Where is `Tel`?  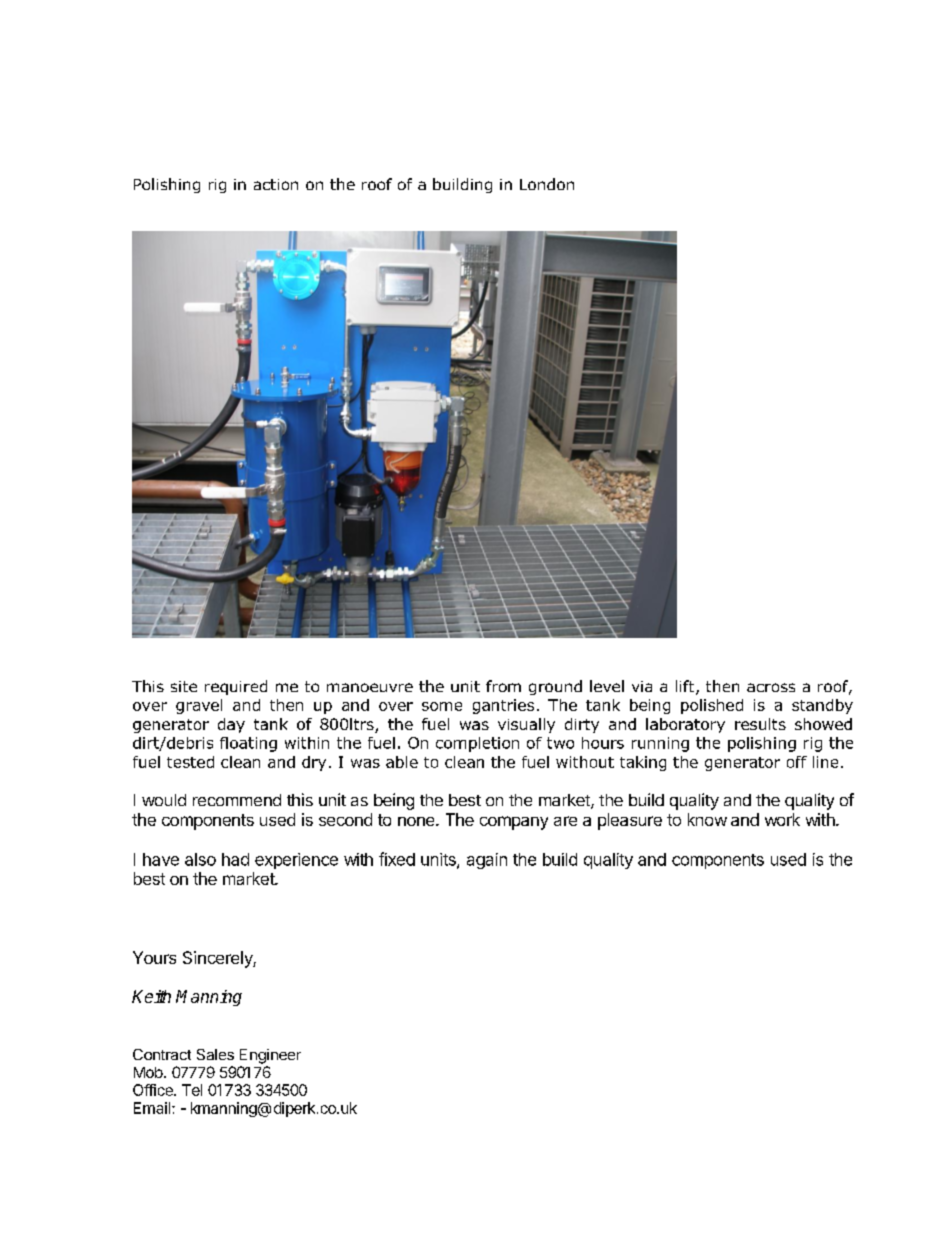
Tel is located at coordinates (192, 1090).
